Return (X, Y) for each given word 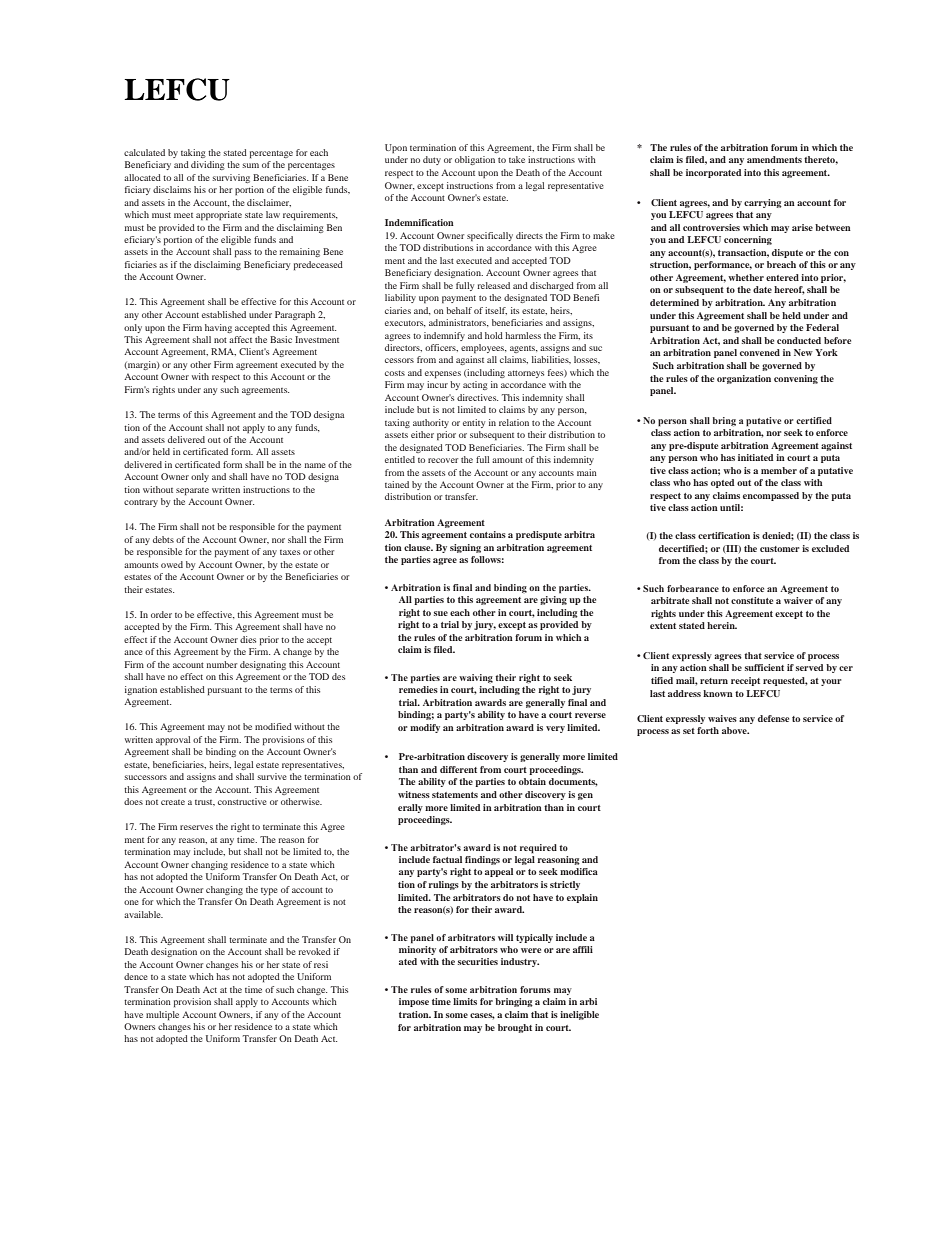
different (458, 769)
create (173, 802)
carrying (763, 203)
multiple (162, 1015)
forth (708, 730)
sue (441, 613)
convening (796, 379)
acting (475, 385)
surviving (231, 178)
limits (465, 1001)
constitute (752, 600)
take (517, 159)
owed (172, 564)
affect (240, 339)
